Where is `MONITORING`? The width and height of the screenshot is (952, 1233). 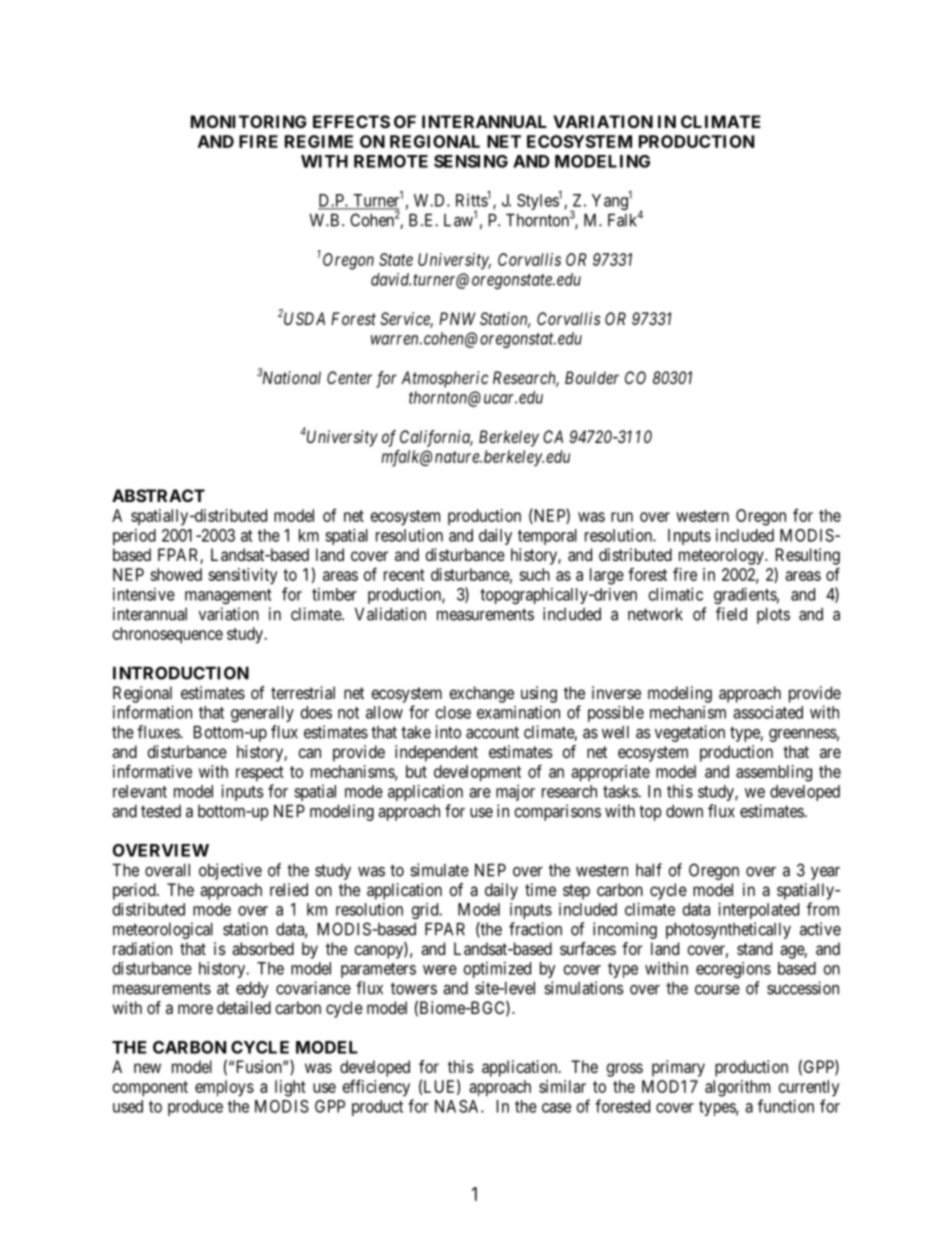
MONITORING is located at coordinates (249, 121).
